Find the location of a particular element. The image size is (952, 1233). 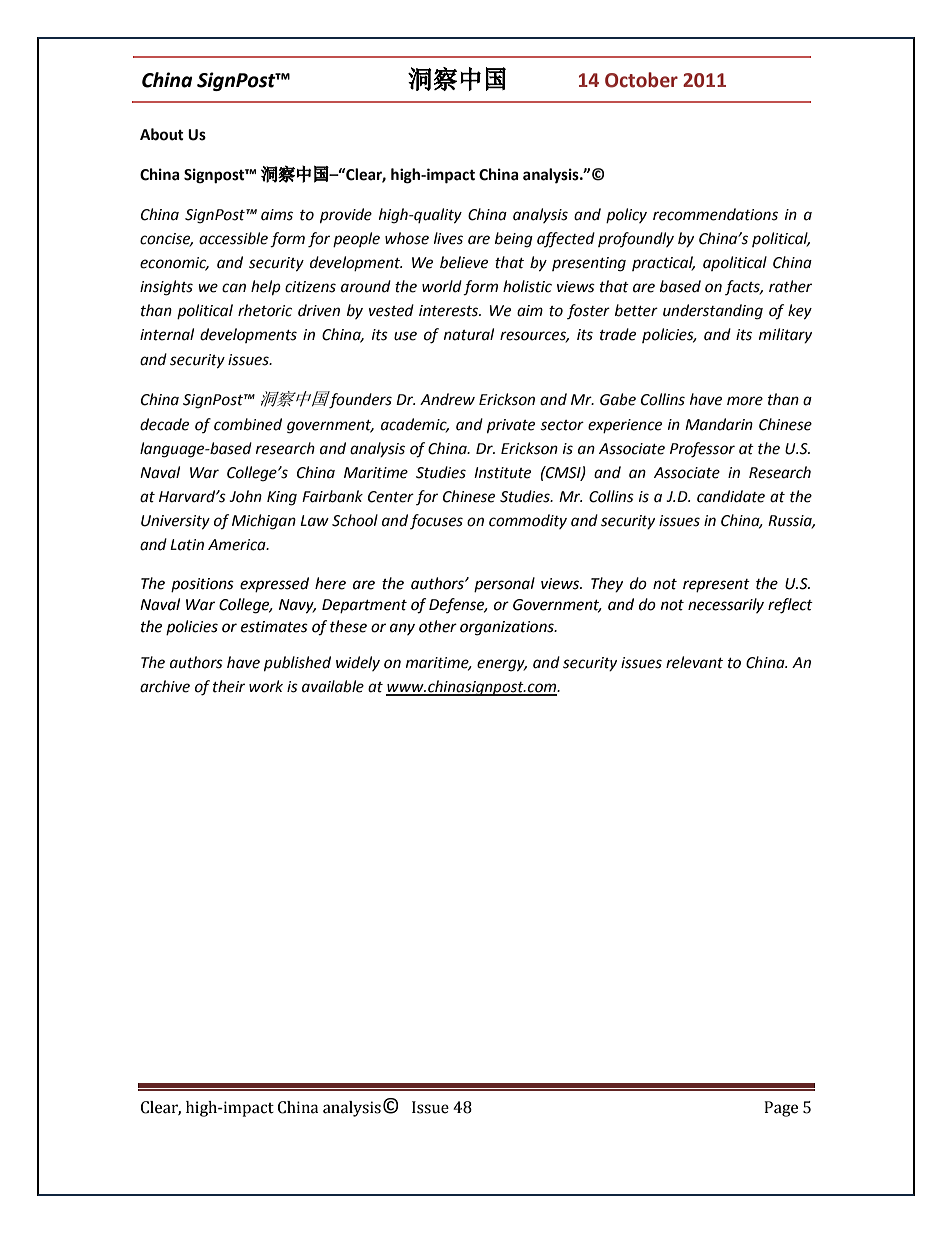

About is located at coordinates (162, 134).
